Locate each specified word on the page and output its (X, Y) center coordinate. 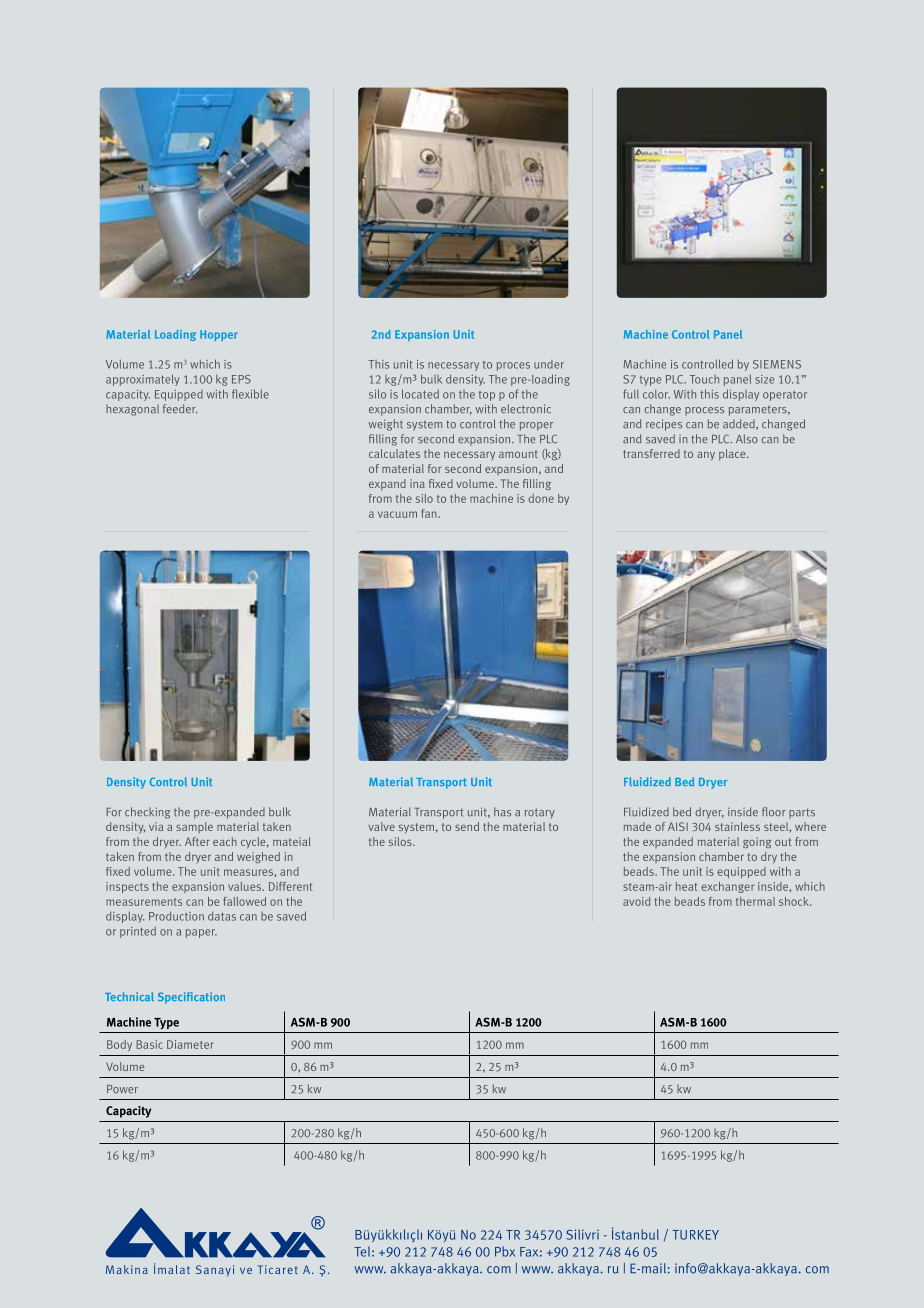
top (487, 396)
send (467, 826)
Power (122, 1089)
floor (774, 812)
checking (147, 813)
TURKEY (695, 1235)
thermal (755, 901)
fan (430, 513)
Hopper (219, 335)
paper (201, 933)
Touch (704, 379)
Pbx (505, 1251)
